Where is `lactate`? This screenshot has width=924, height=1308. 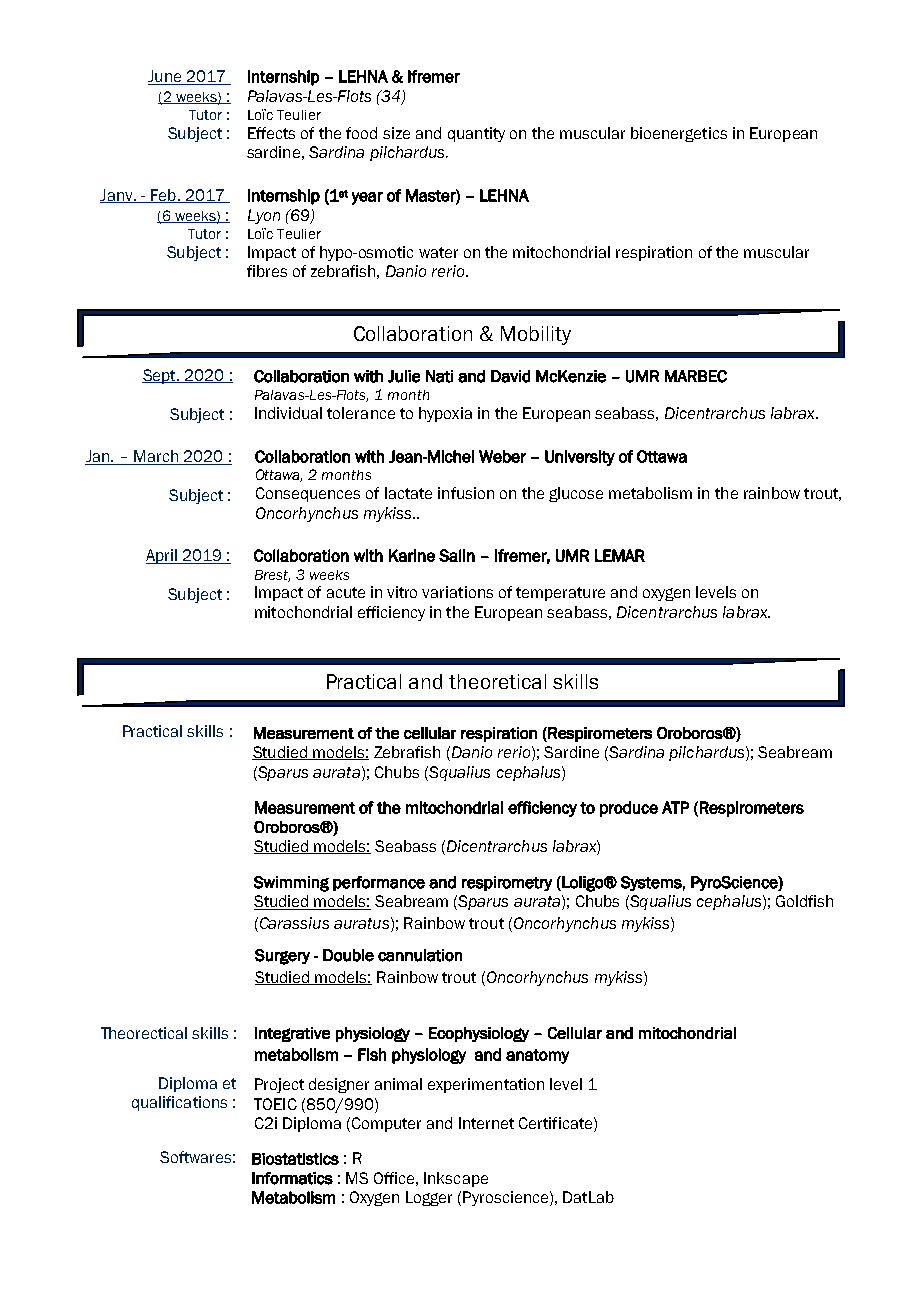 lactate is located at coordinates (408, 493).
